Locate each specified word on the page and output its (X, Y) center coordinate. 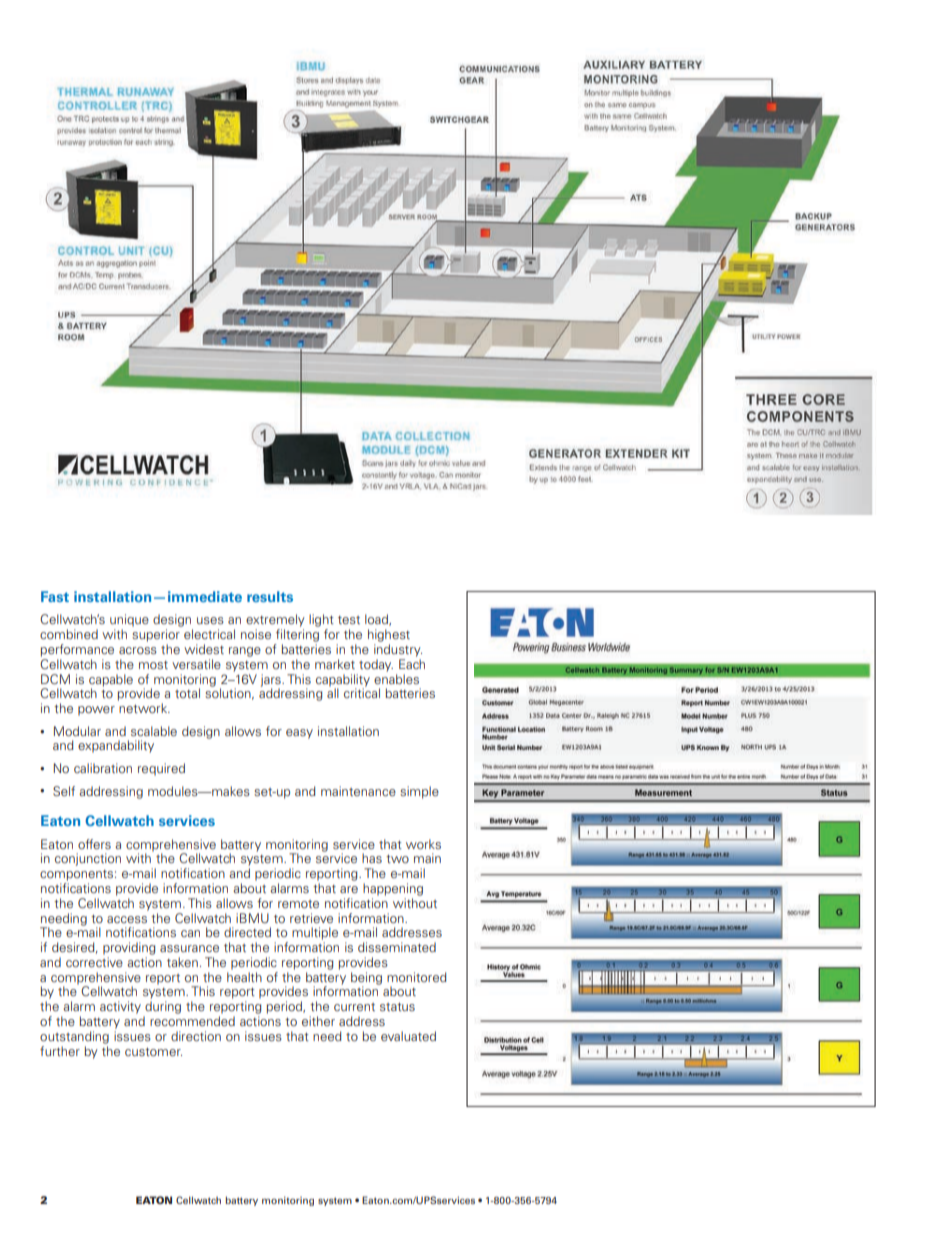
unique (129, 620)
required (161, 769)
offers (94, 844)
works (423, 844)
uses (210, 620)
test (349, 620)
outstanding (74, 1037)
